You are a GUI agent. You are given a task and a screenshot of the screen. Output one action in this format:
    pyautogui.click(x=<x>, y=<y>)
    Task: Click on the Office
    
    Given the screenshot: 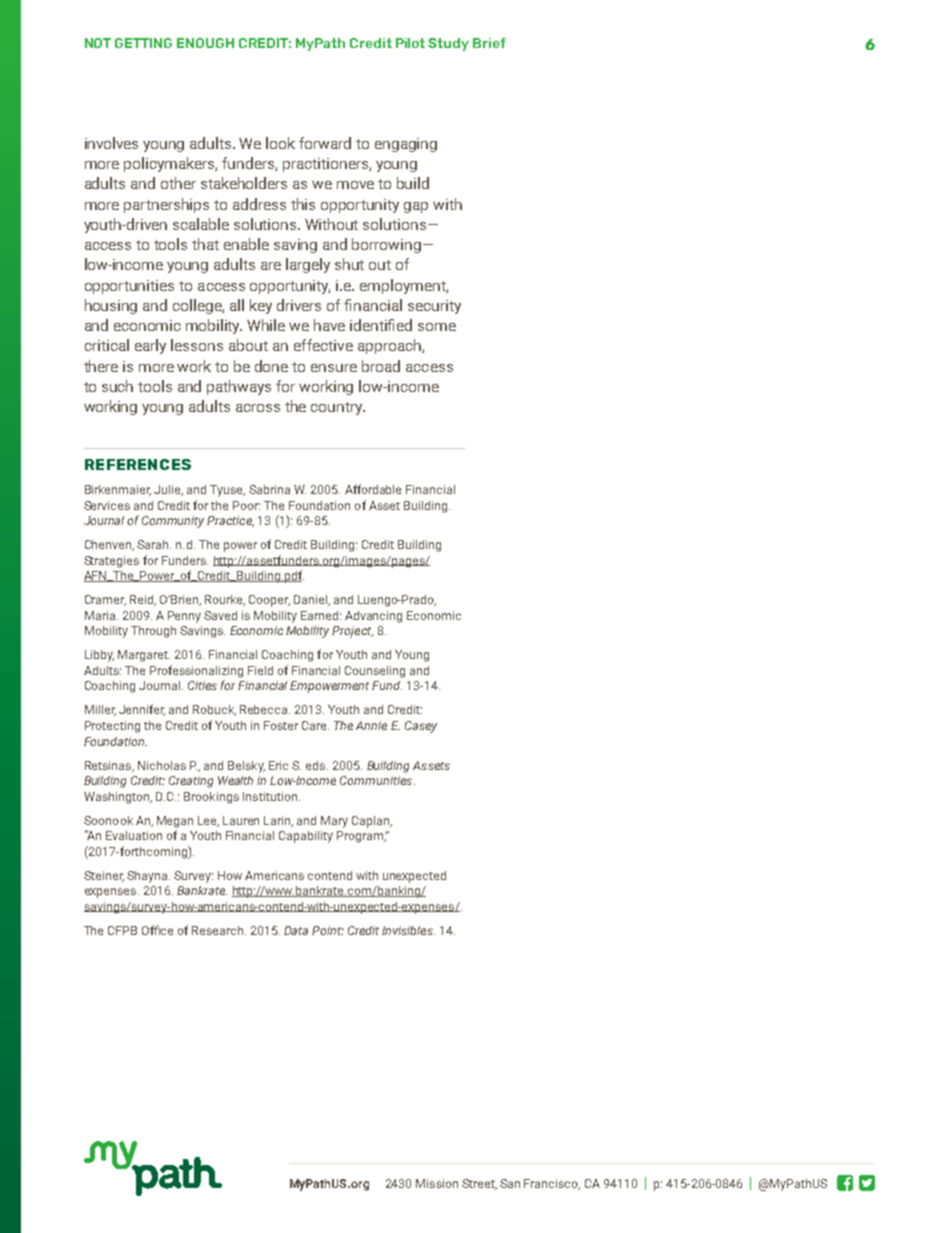 What is the action you would take?
    pyautogui.click(x=157, y=930)
